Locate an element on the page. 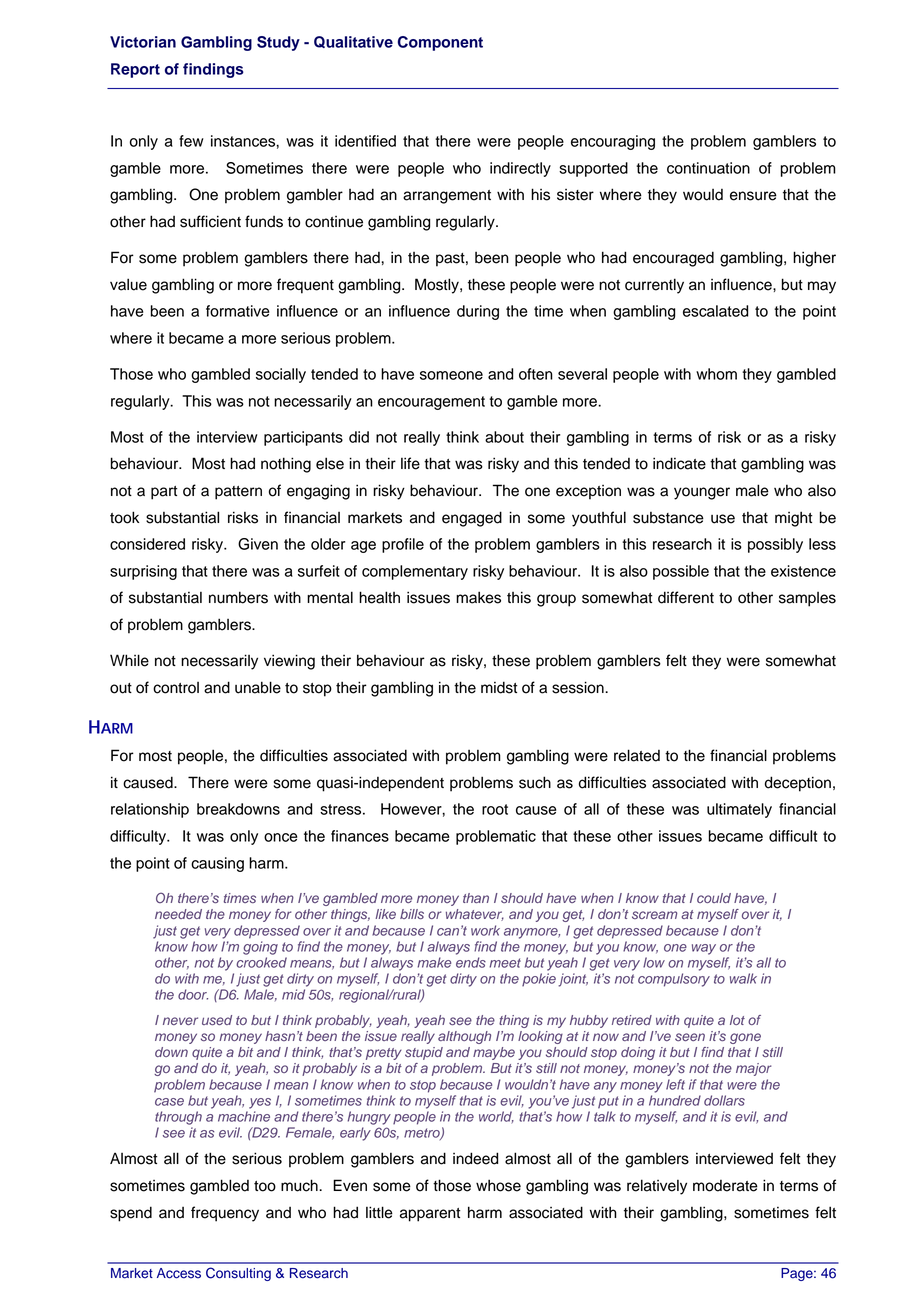 The width and height of the image is (924, 1308). different is located at coordinates (686, 597).
